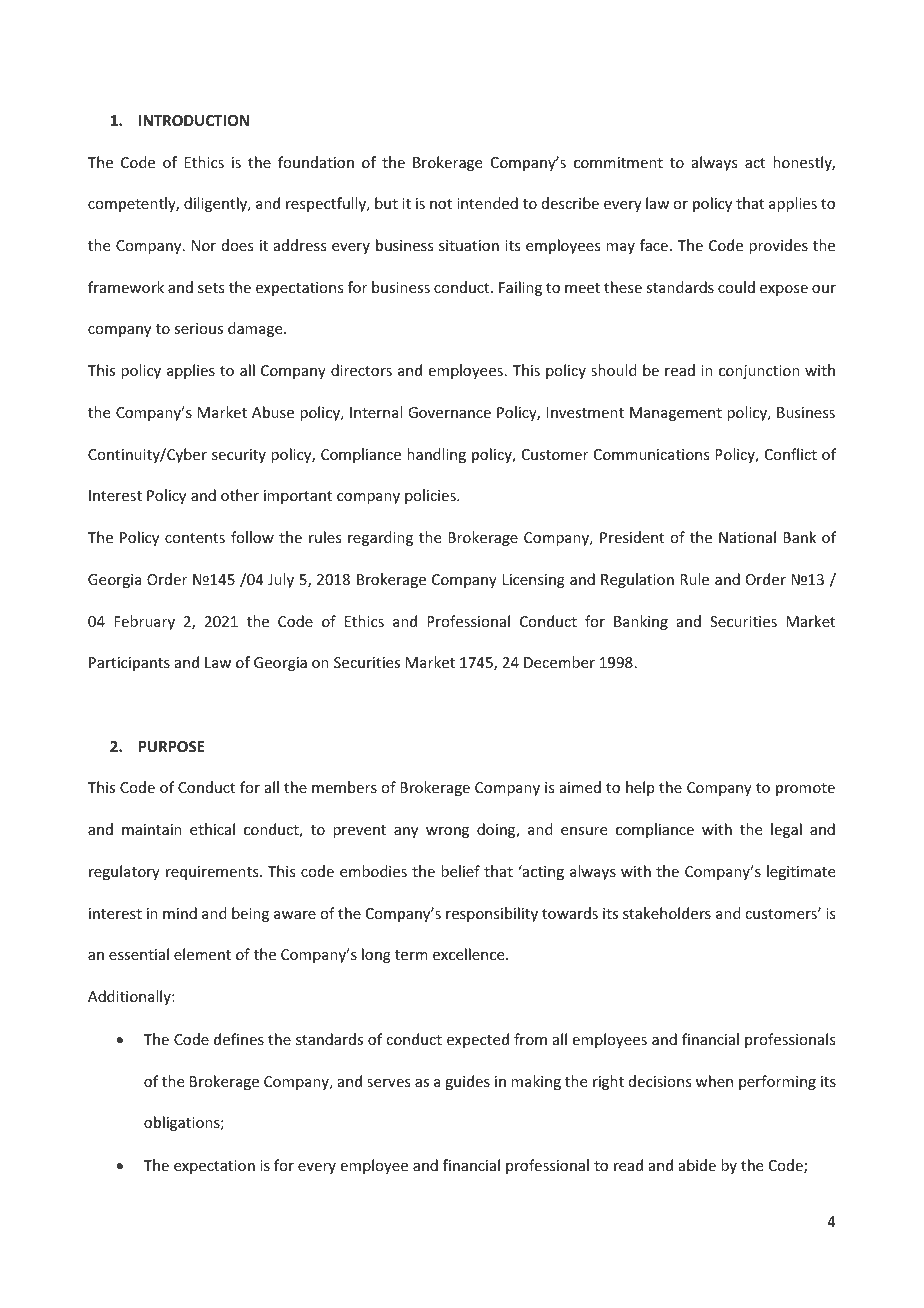 The height and width of the document is (1308, 924). Describe the element at coordinates (637, 580) in the document. I see `Regulation` at that location.
